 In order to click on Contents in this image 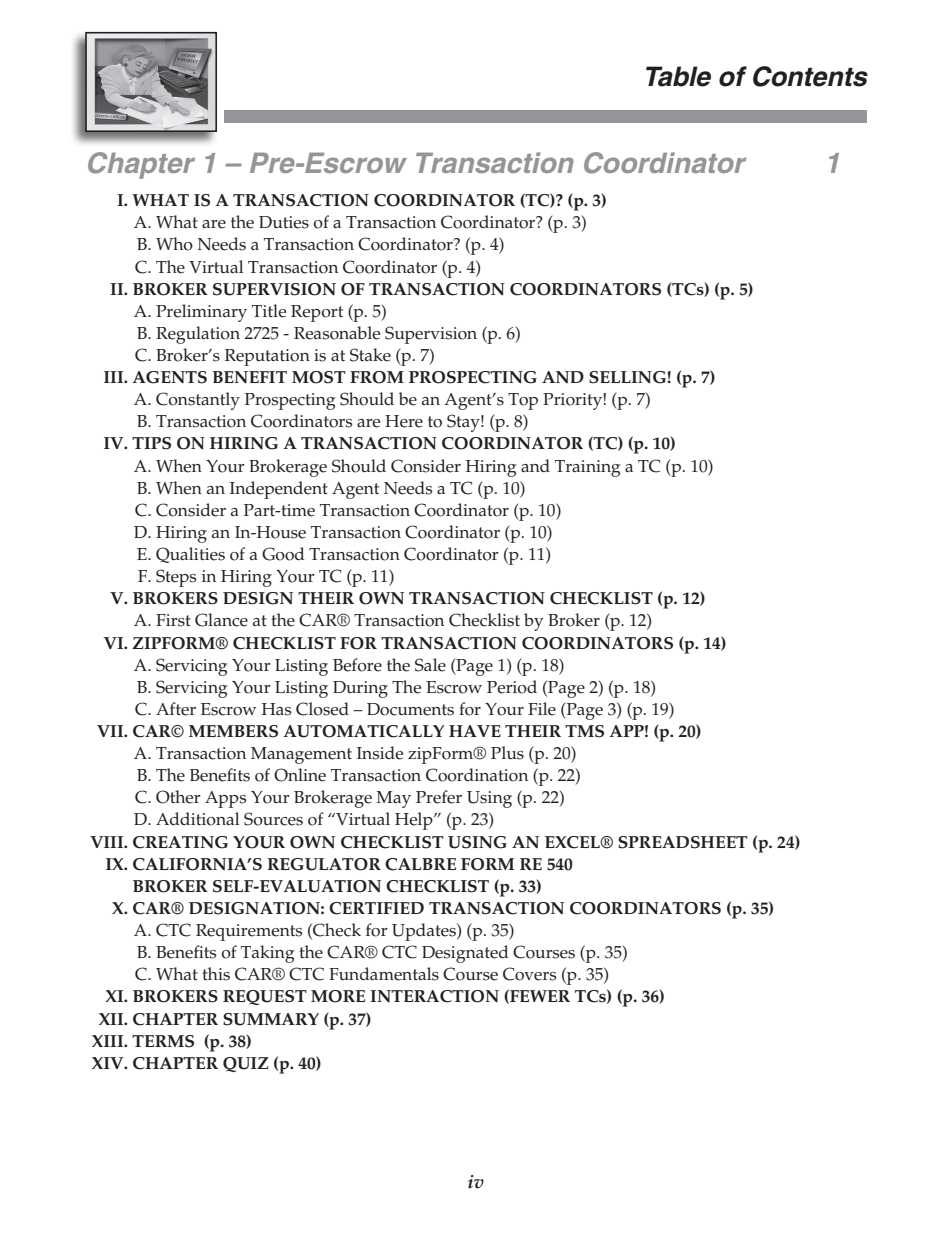, I will do `click(810, 76)`.
